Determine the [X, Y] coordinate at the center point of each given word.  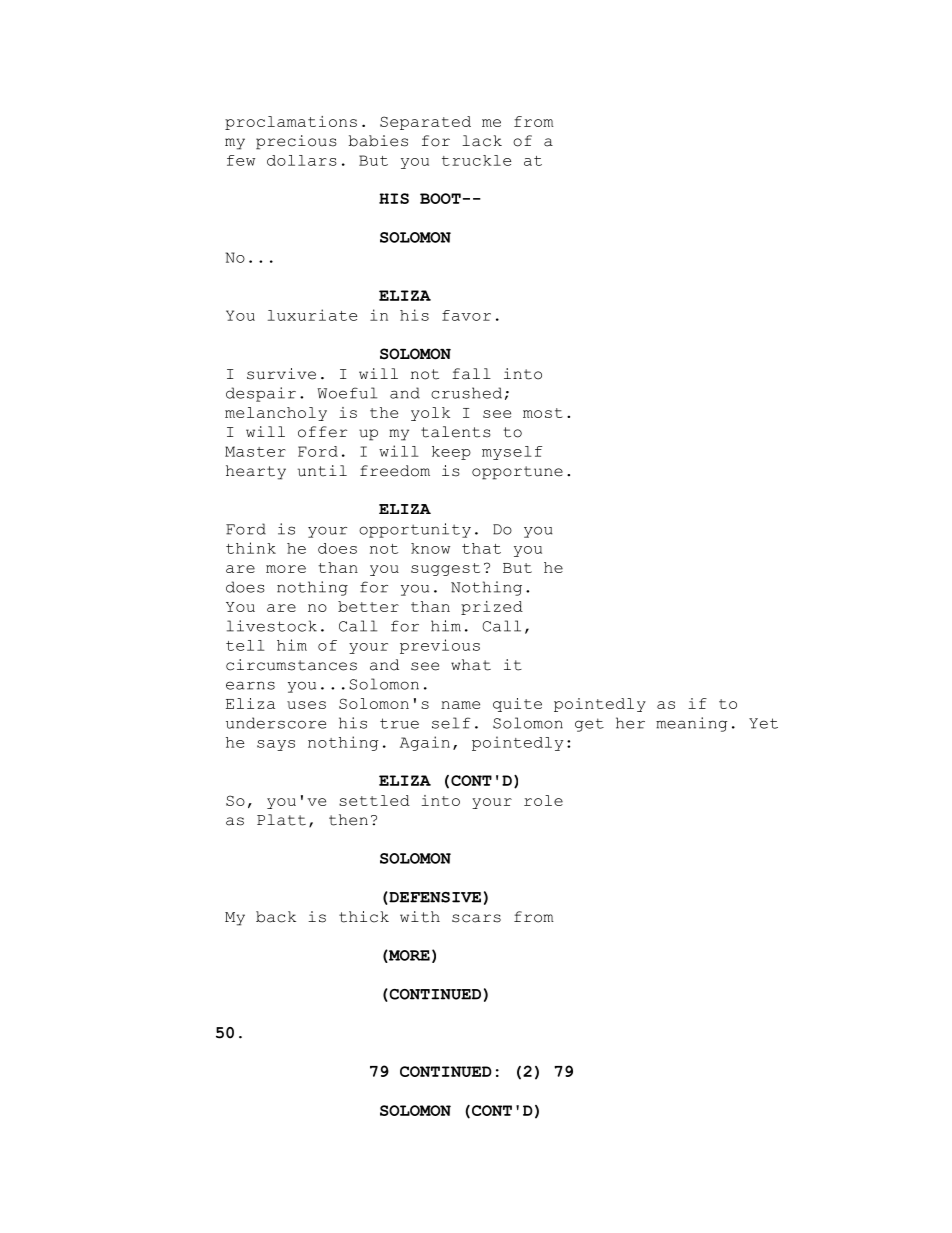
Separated [425, 123]
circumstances [291, 665]
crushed [466, 393]
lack [482, 141]
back [276, 917]
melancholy [276, 414]
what [471, 665]
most [543, 413]
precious [296, 142]
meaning [692, 724]
